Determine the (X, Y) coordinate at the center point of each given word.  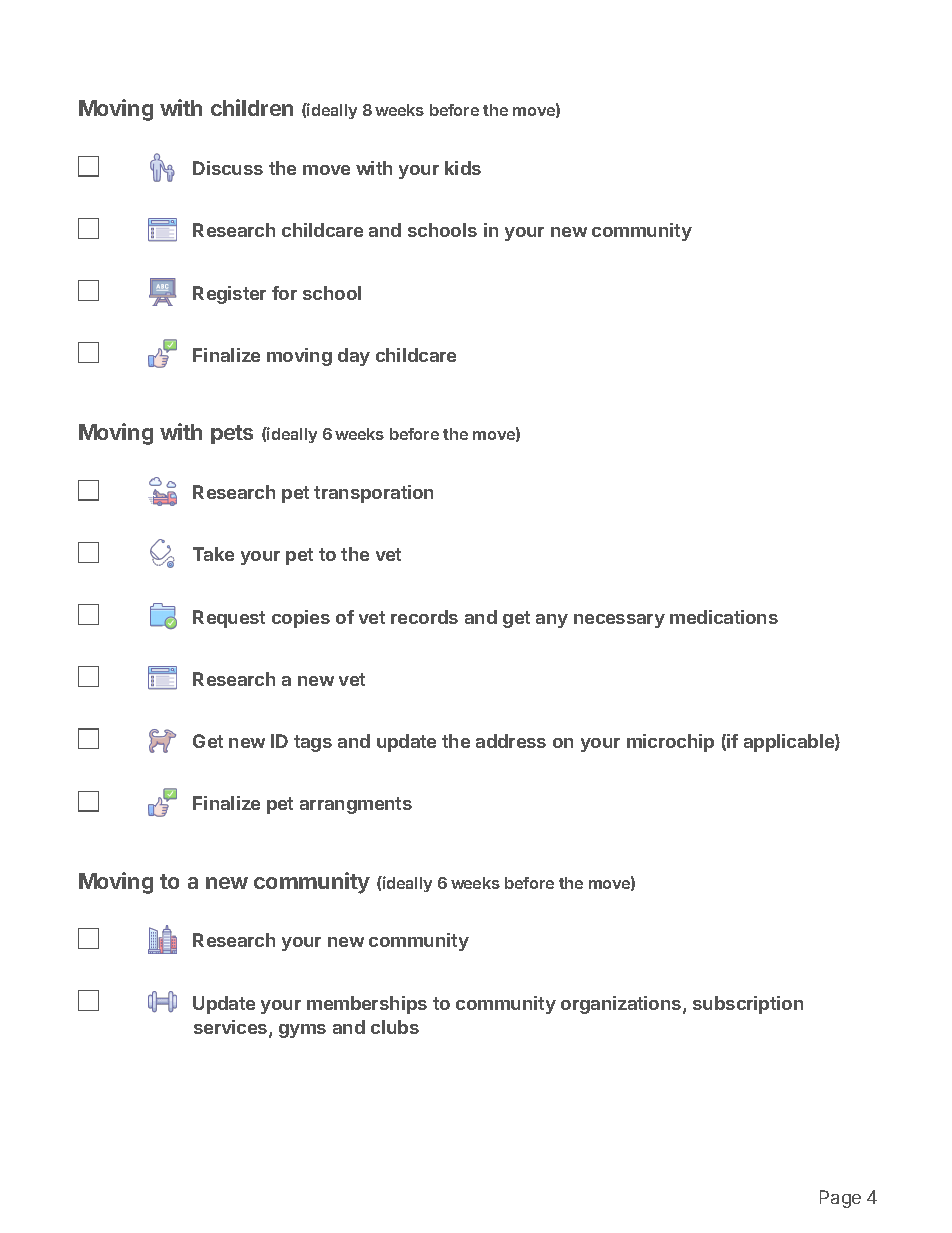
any (552, 621)
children (252, 107)
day (354, 357)
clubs (395, 1027)
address (511, 741)
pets (232, 434)
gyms (302, 1031)
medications (724, 617)
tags (313, 743)
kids (463, 168)
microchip (670, 743)
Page (840, 1199)
